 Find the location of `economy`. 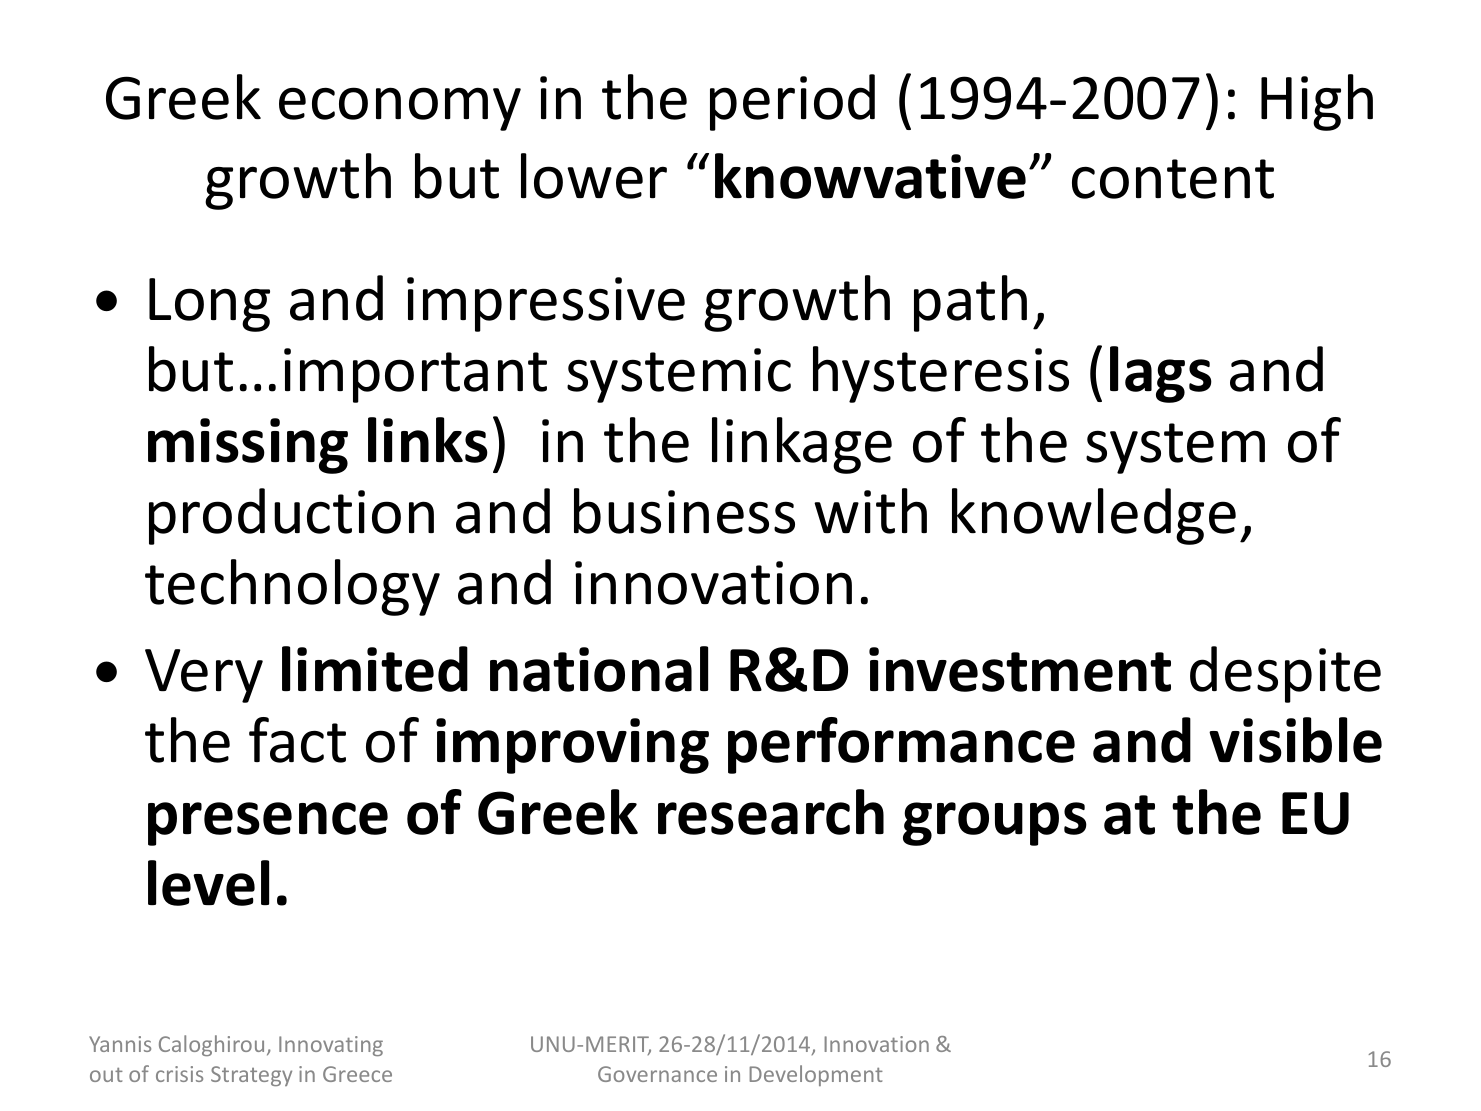

economy is located at coordinates (400, 109).
